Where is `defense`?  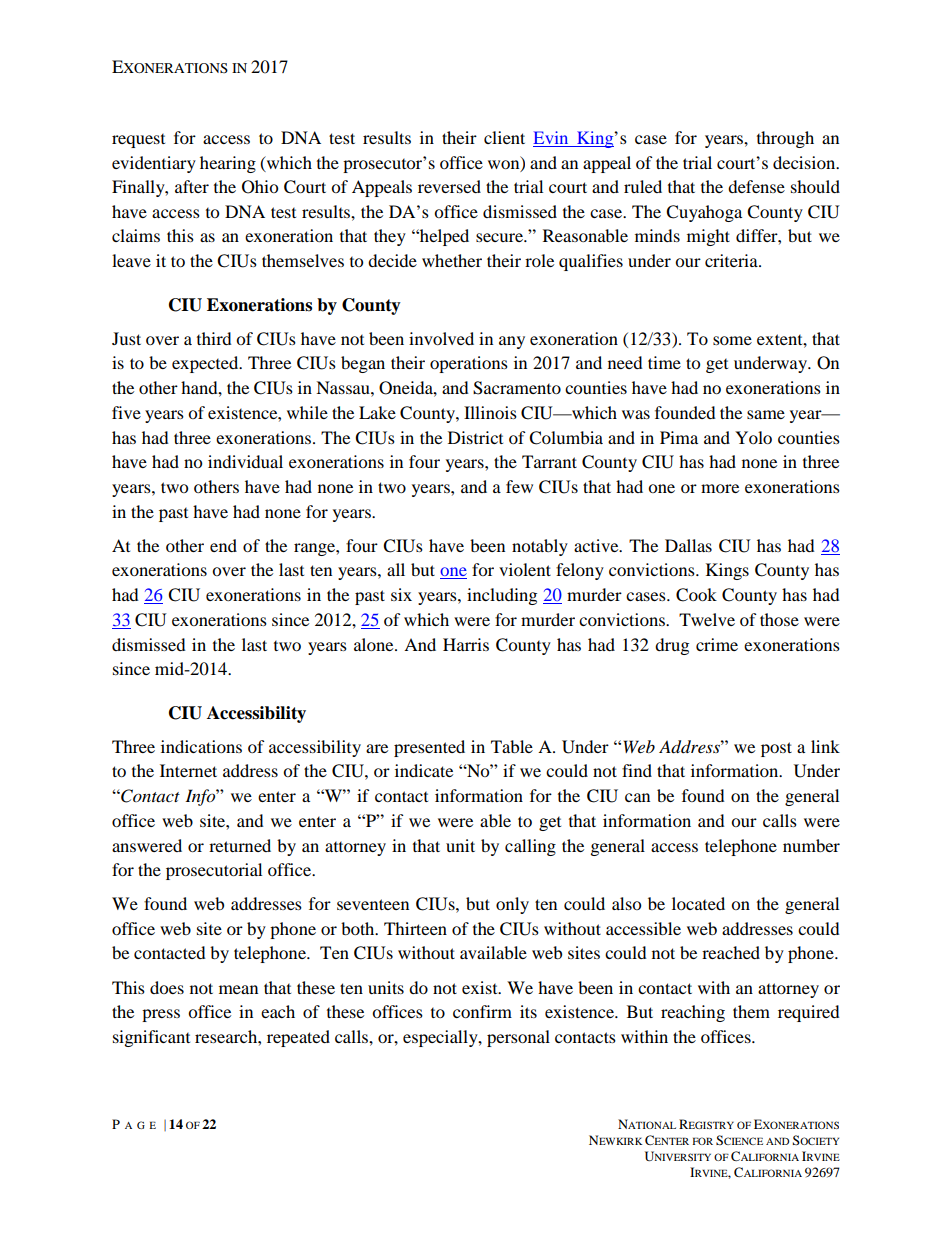 defense is located at coordinates (756, 186).
